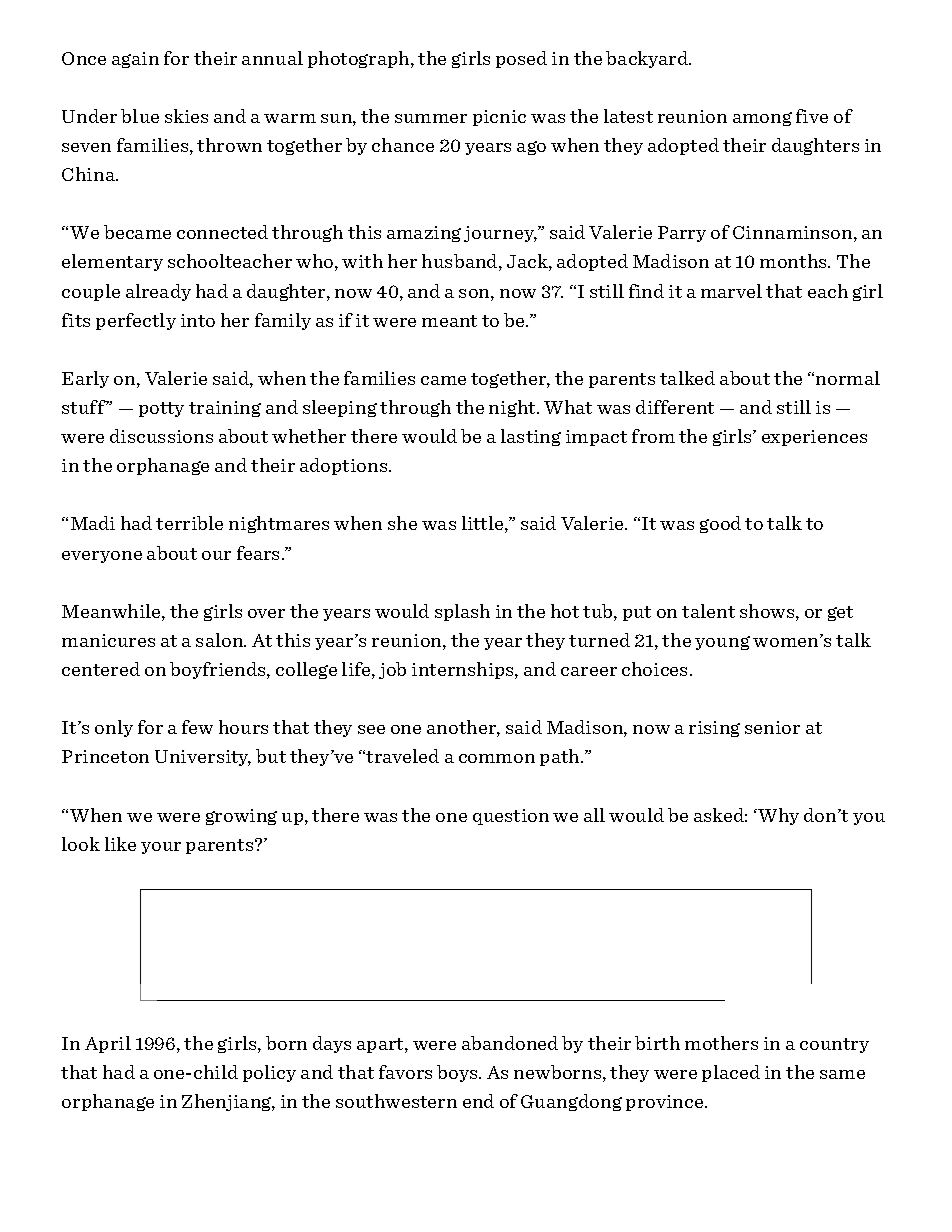  Describe the element at coordinates (731, 1073) in the image. I see `placed` at that location.
